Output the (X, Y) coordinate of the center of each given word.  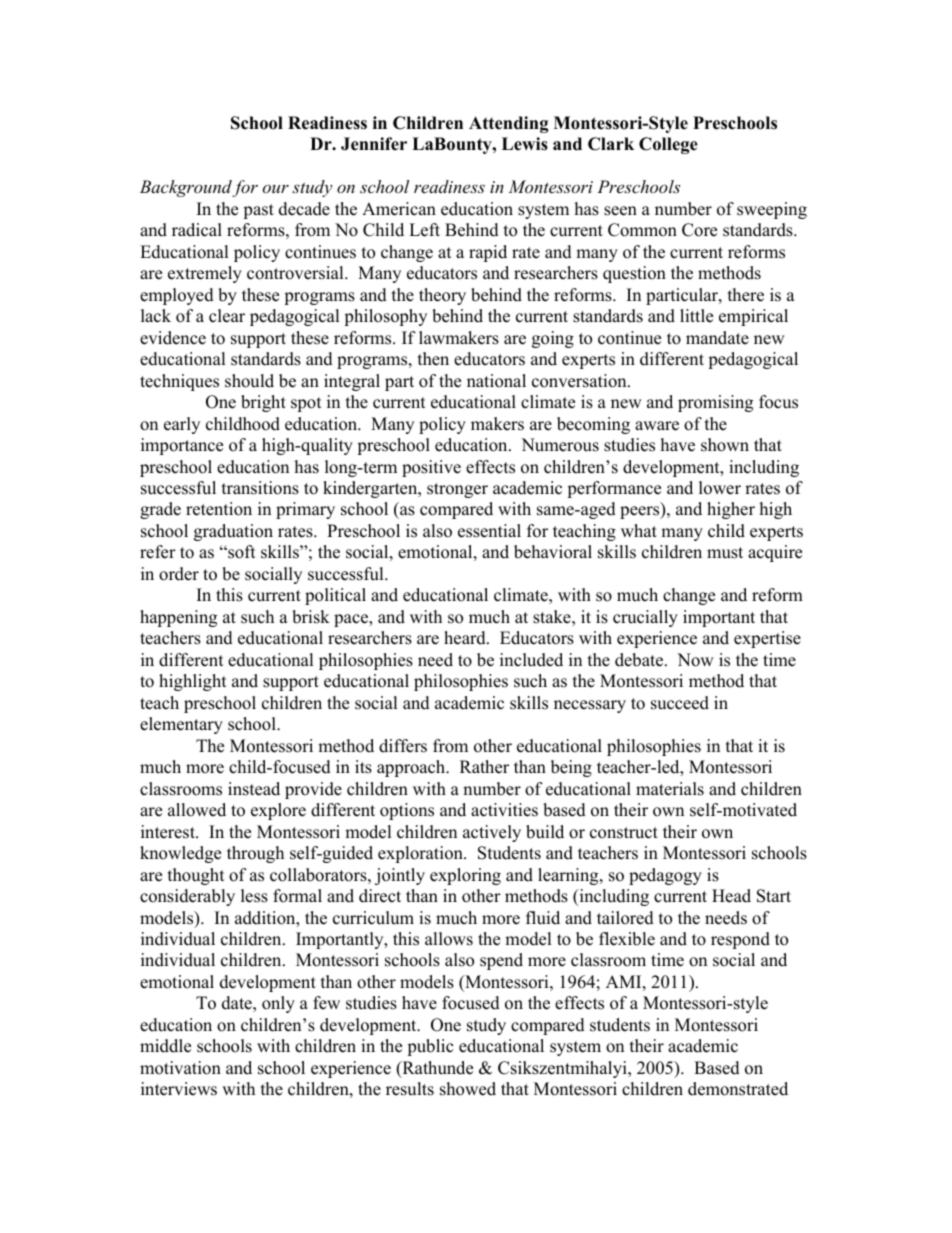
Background (186, 188)
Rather (484, 767)
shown (725, 445)
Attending (509, 124)
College (668, 145)
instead (254, 789)
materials (670, 789)
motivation (180, 1068)
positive (431, 468)
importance (182, 446)
